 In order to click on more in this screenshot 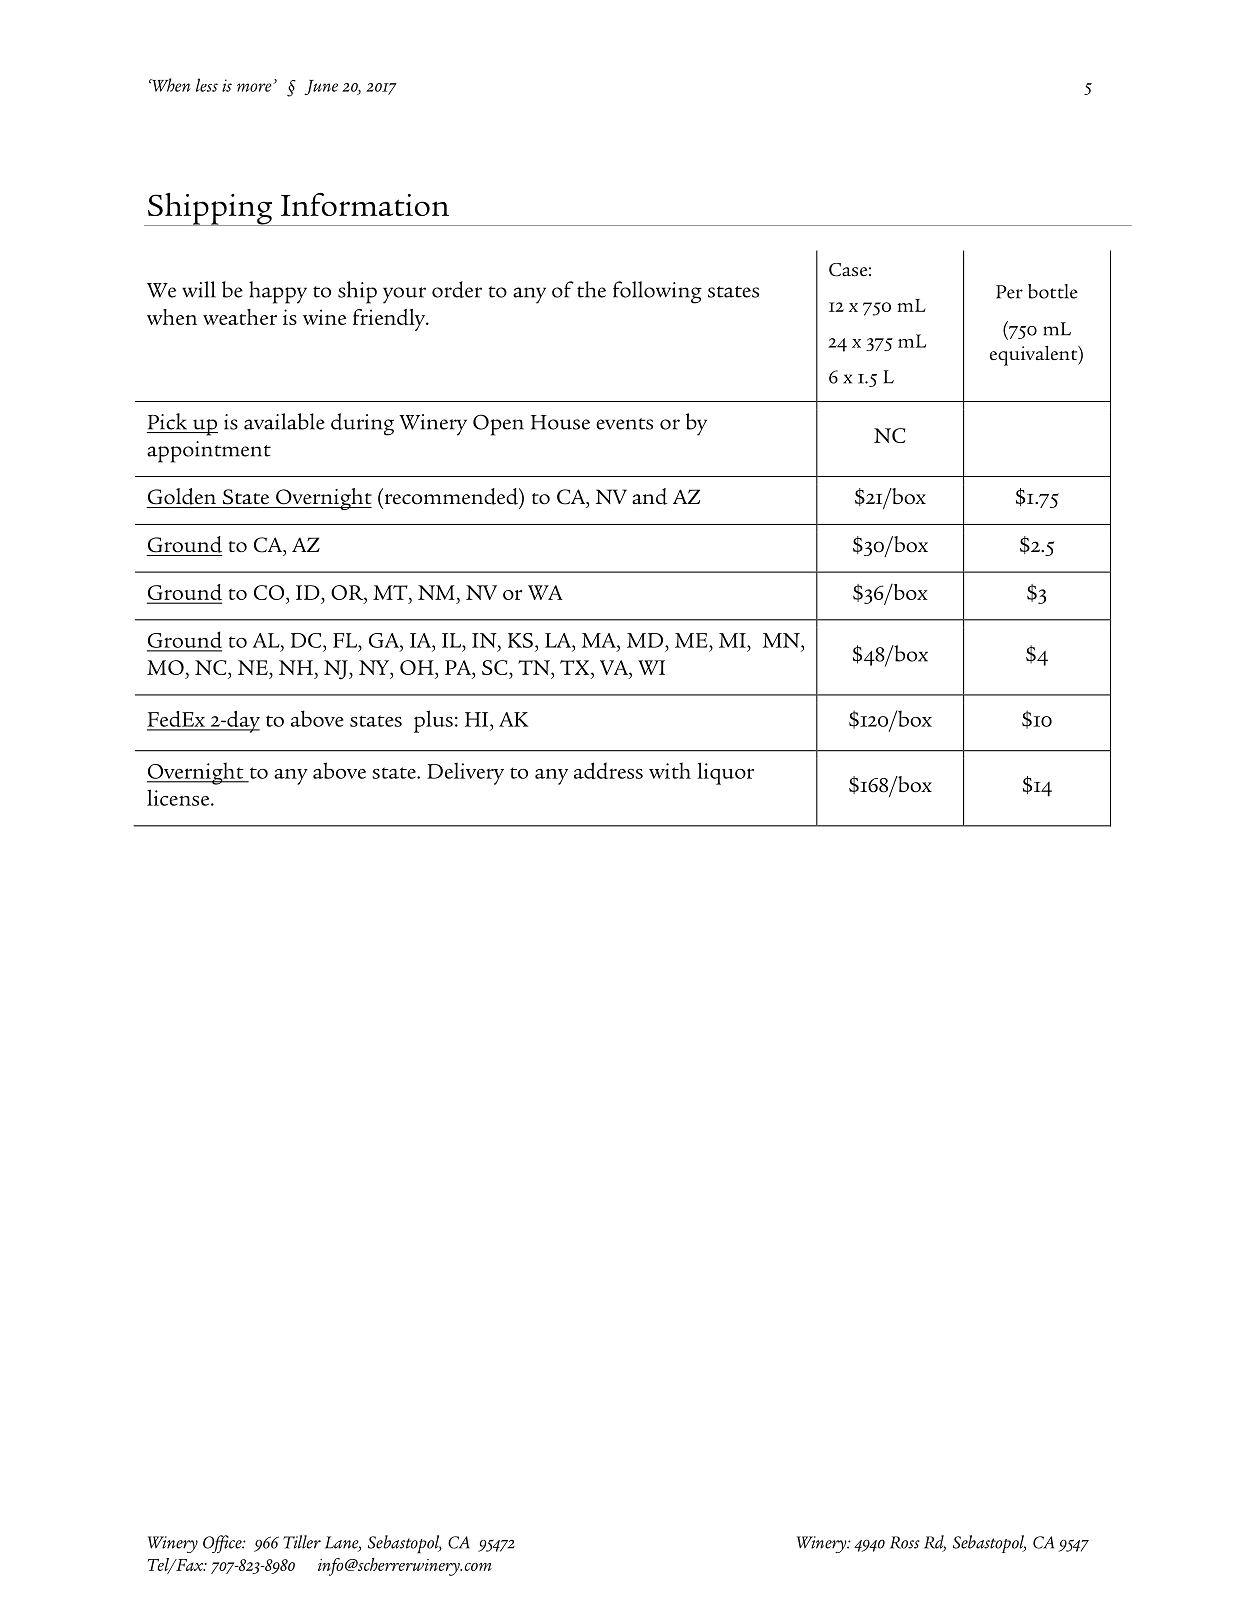, I will do `click(255, 87)`.
